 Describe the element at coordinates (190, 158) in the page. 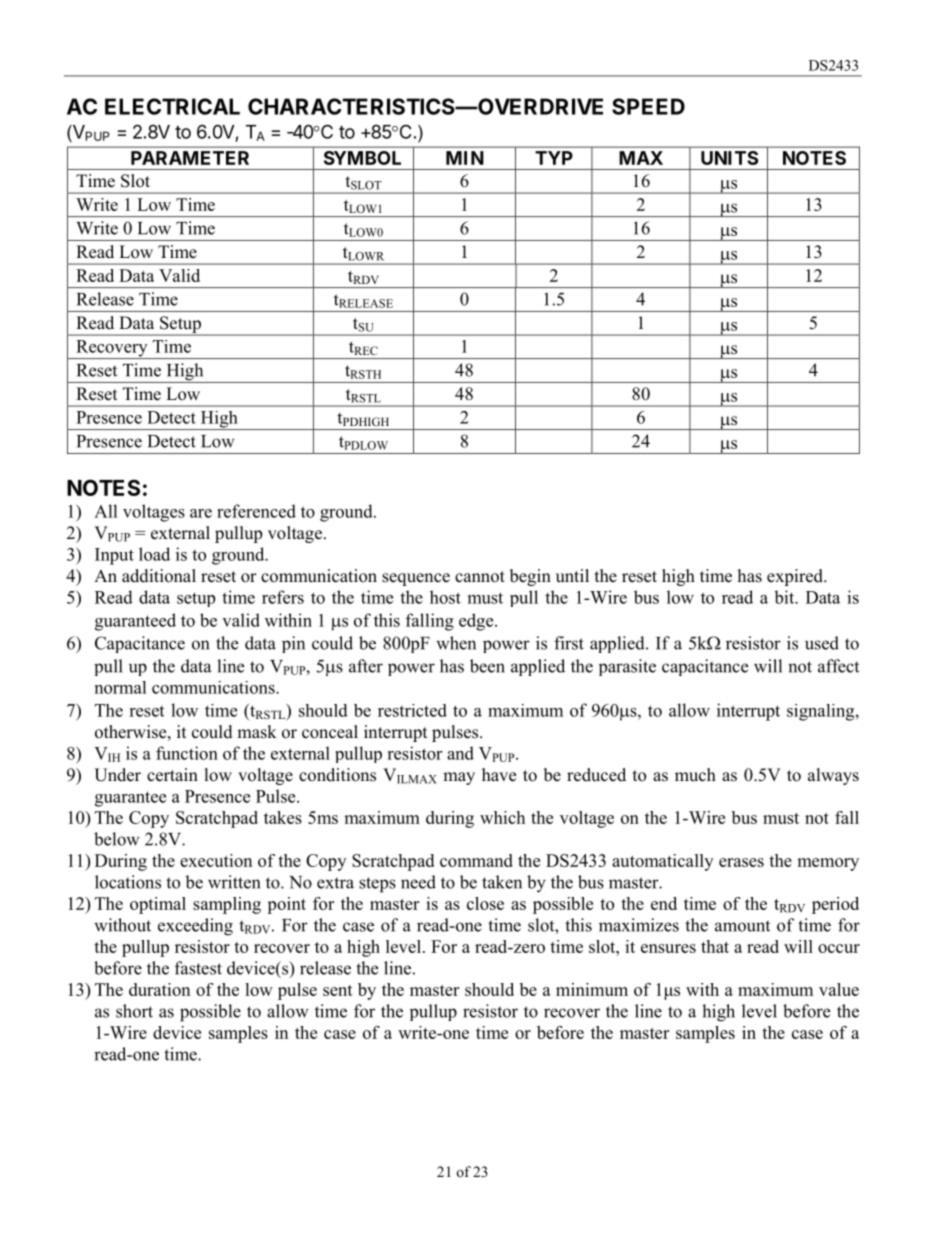

I see `PARAMETER` at that location.
